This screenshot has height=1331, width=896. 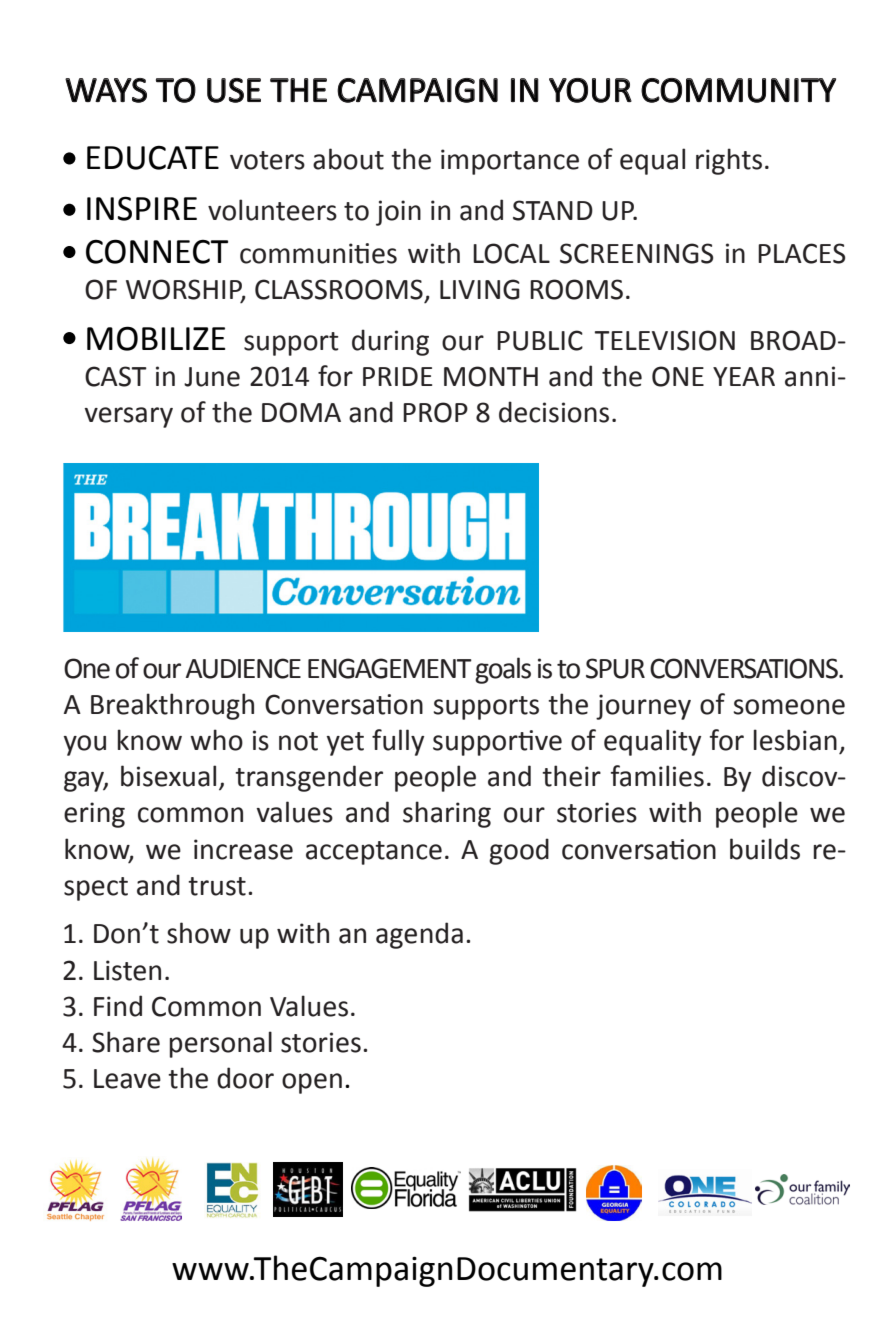 What do you see at coordinates (168, 776) in the screenshot?
I see `bisexual` at bounding box center [168, 776].
